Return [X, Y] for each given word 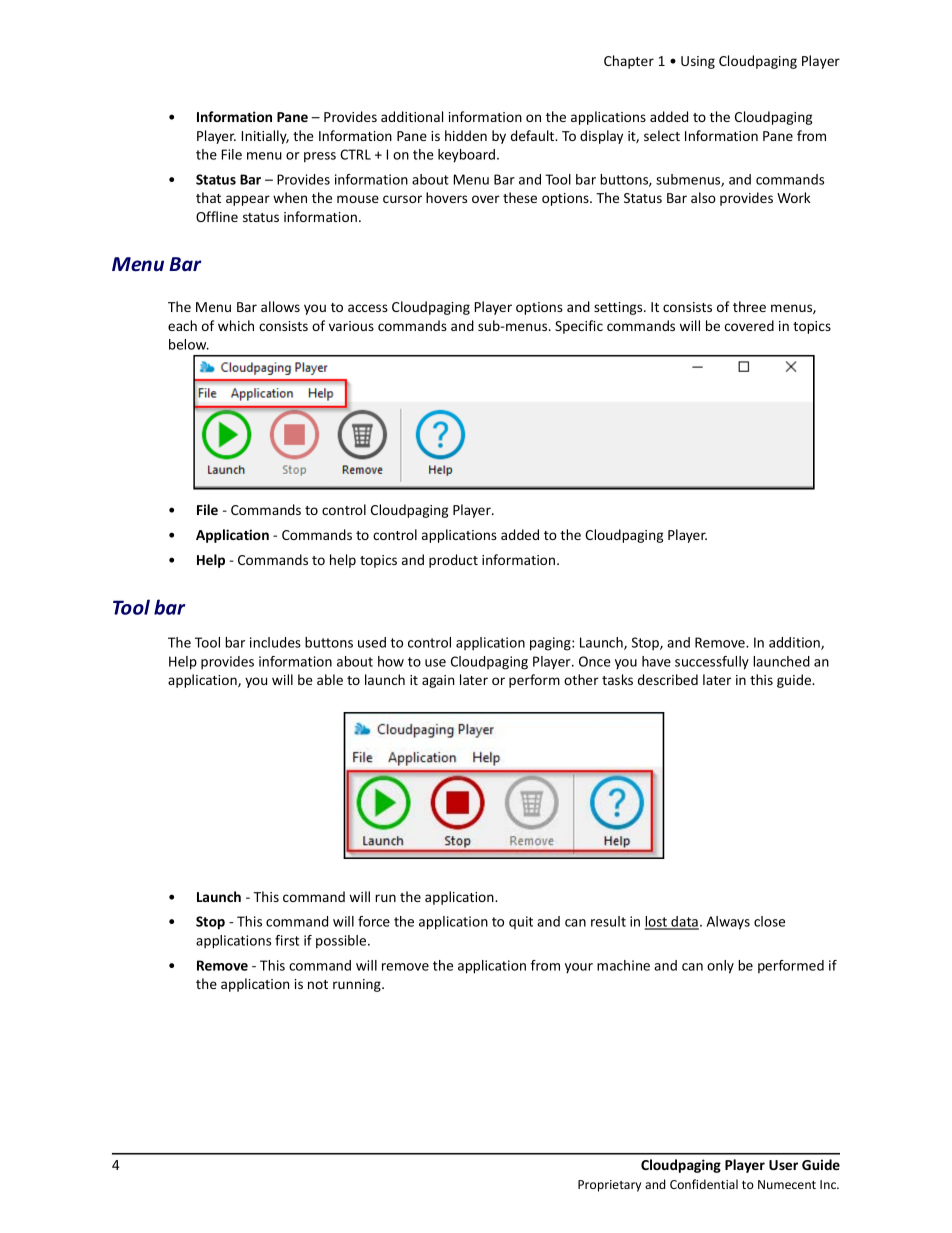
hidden [466, 135]
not [318, 984]
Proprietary [609, 1186]
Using [698, 62]
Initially [265, 137]
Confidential [704, 1184]
